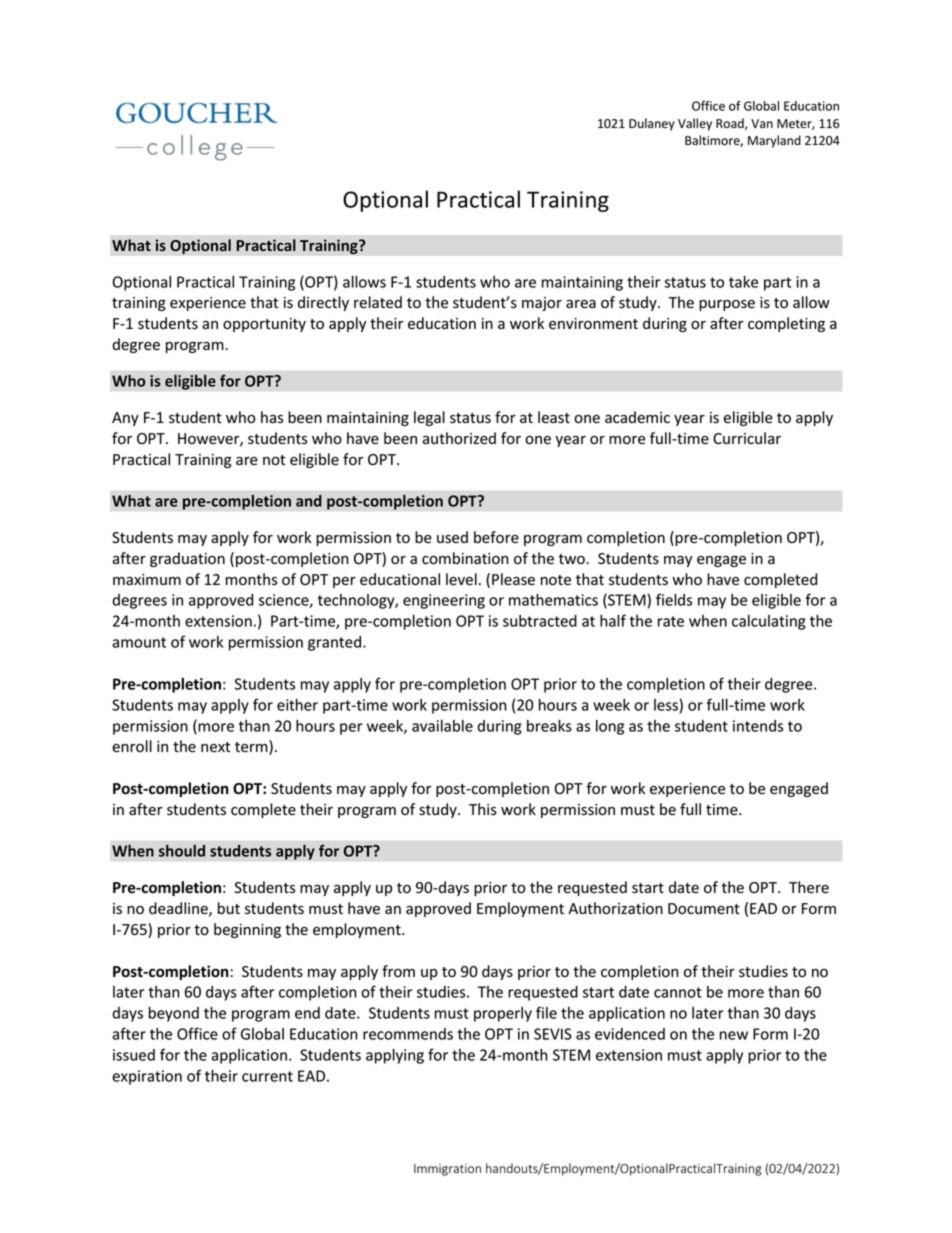  What do you see at coordinates (323, 303) in the screenshot?
I see `directly` at bounding box center [323, 303].
